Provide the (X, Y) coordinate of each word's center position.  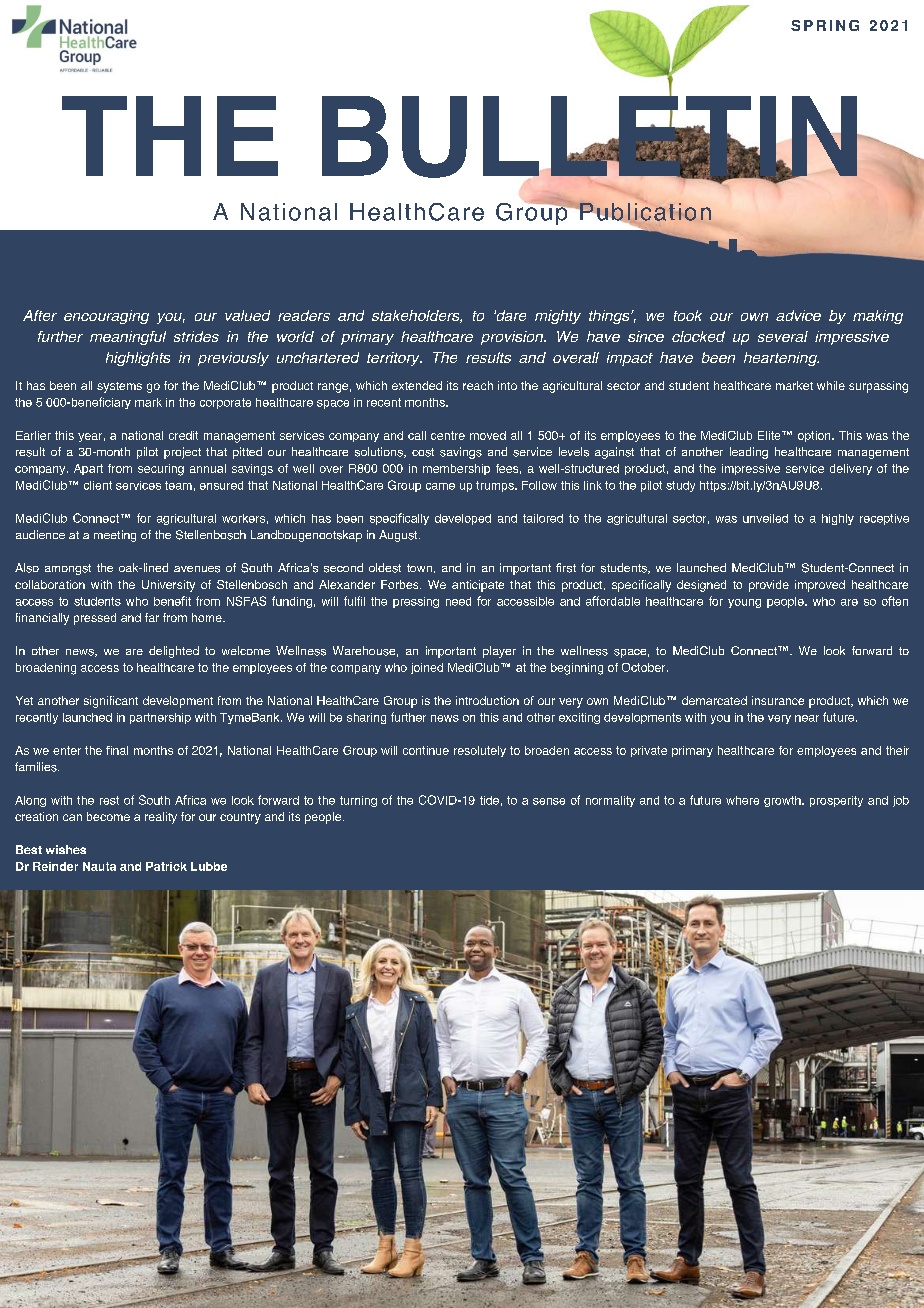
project (182, 453)
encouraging (106, 317)
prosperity (836, 801)
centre (448, 435)
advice (798, 315)
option (815, 436)
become (108, 816)
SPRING (825, 25)
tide (489, 800)
